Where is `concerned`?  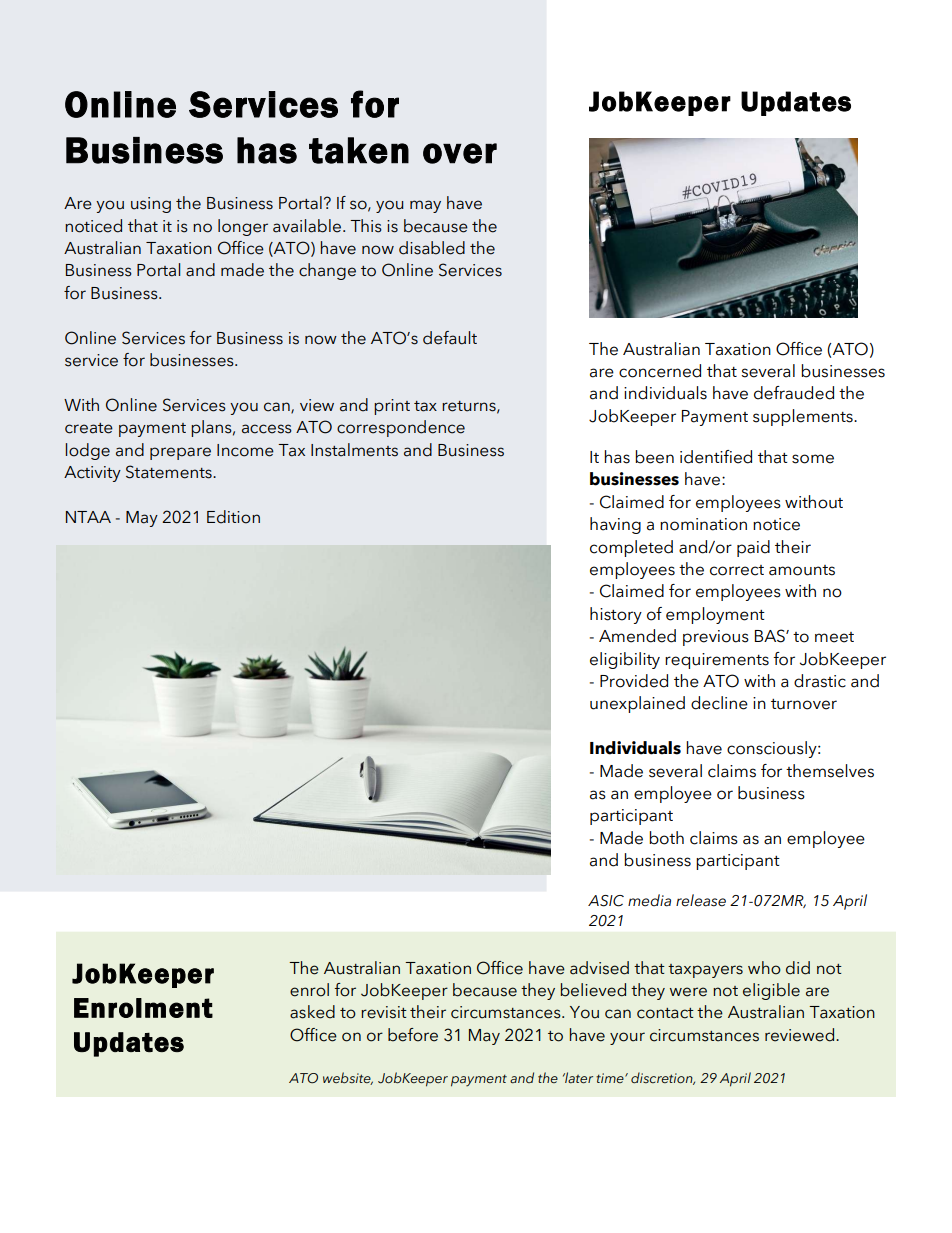 concerned is located at coordinates (660, 371).
